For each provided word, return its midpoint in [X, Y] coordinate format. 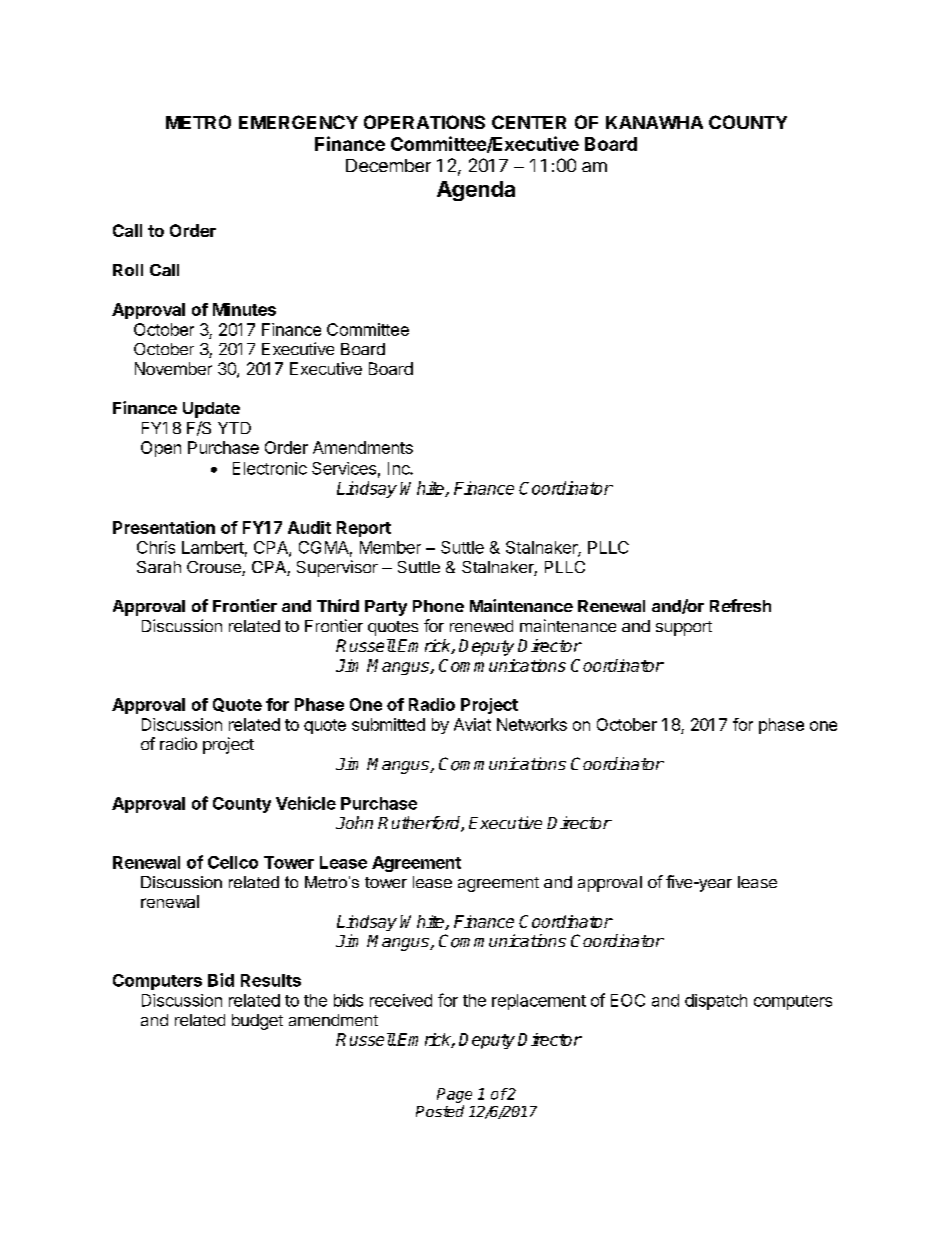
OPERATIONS [424, 122]
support [684, 628]
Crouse [215, 568]
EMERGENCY [298, 122]
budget [257, 1022]
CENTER [529, 122]
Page [454, 1095]
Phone [438, 606]
